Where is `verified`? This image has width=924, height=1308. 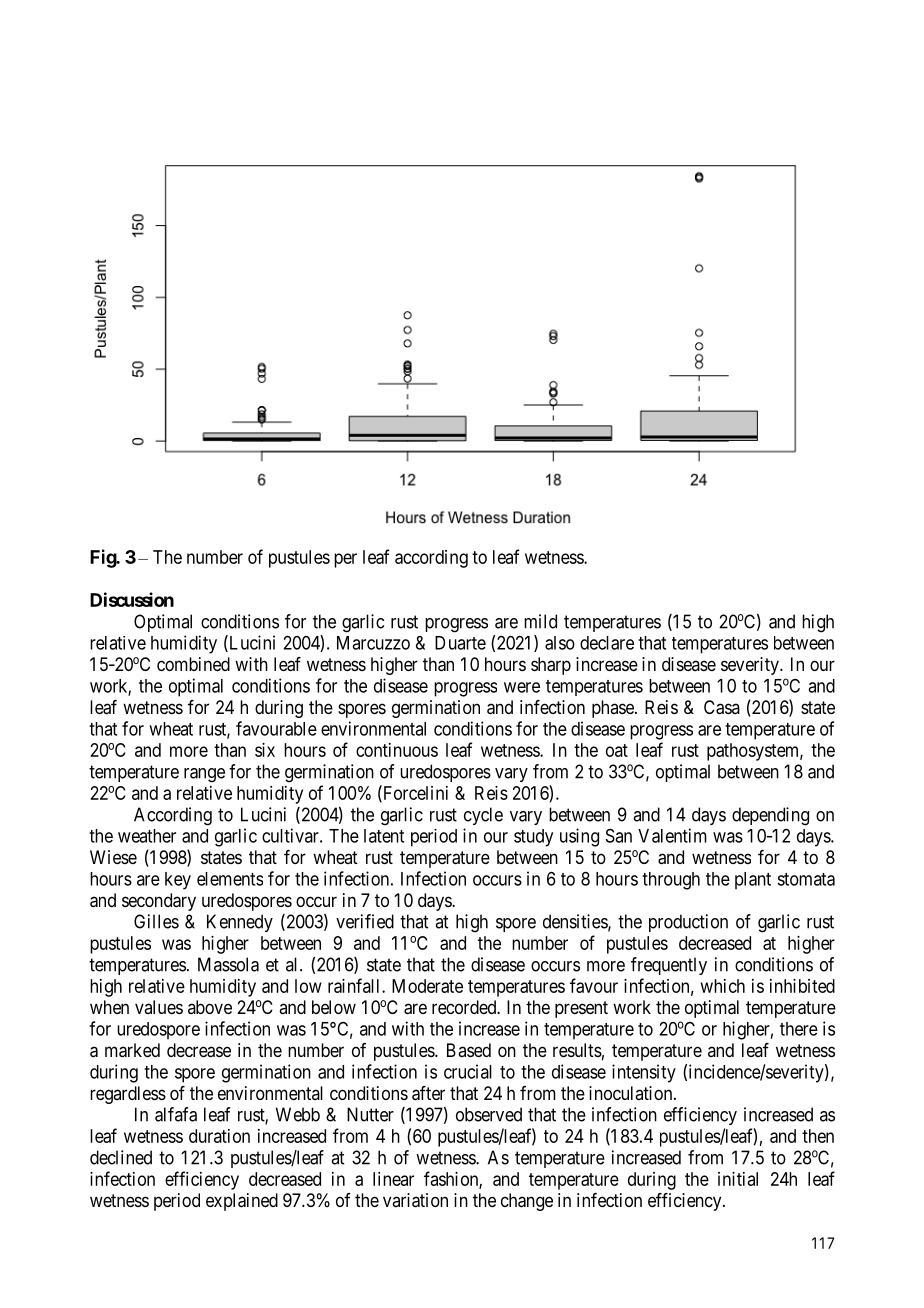 verified is located at coordinates (365, 921).
